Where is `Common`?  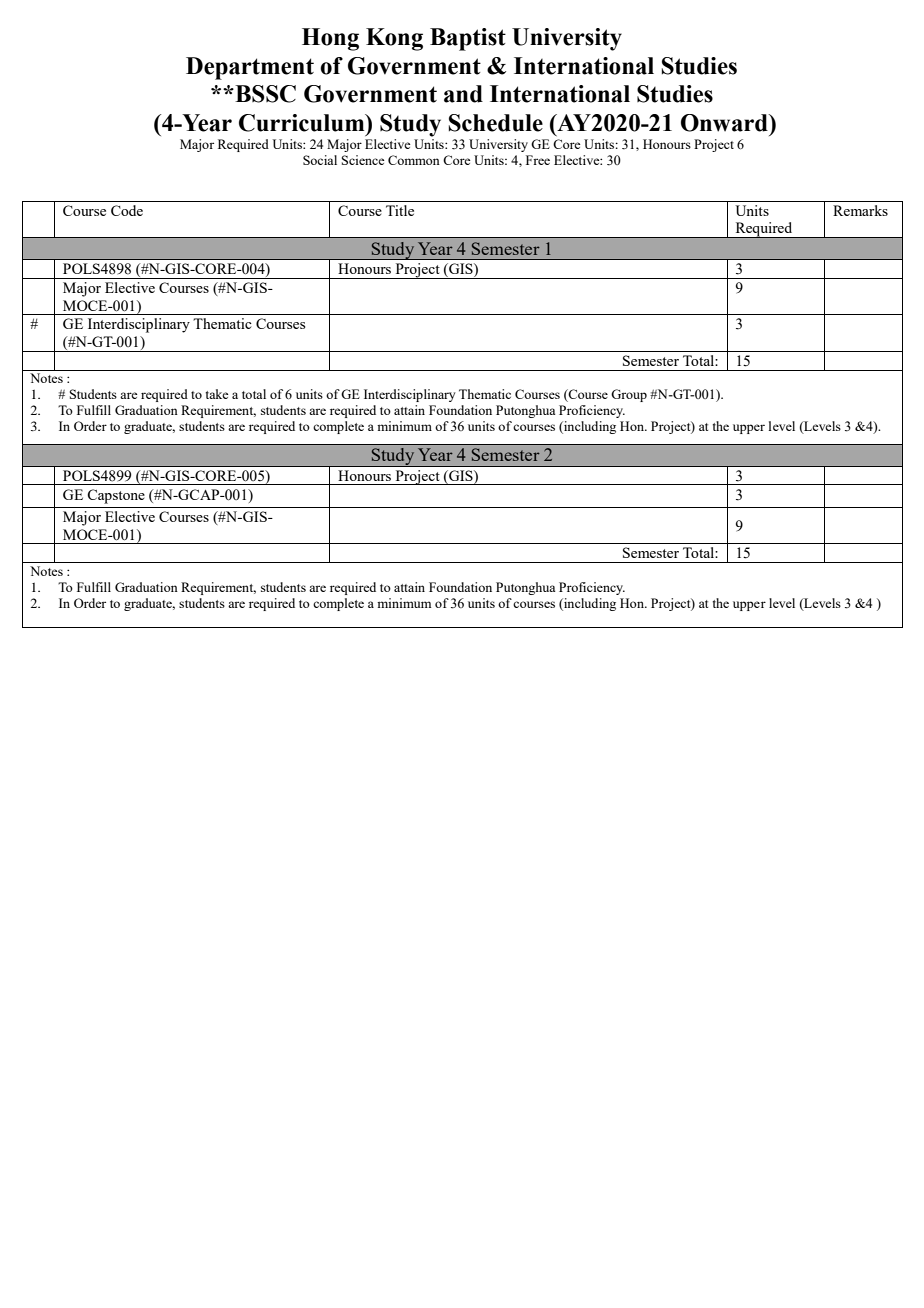
Common is located at coordinates (414, 160).
